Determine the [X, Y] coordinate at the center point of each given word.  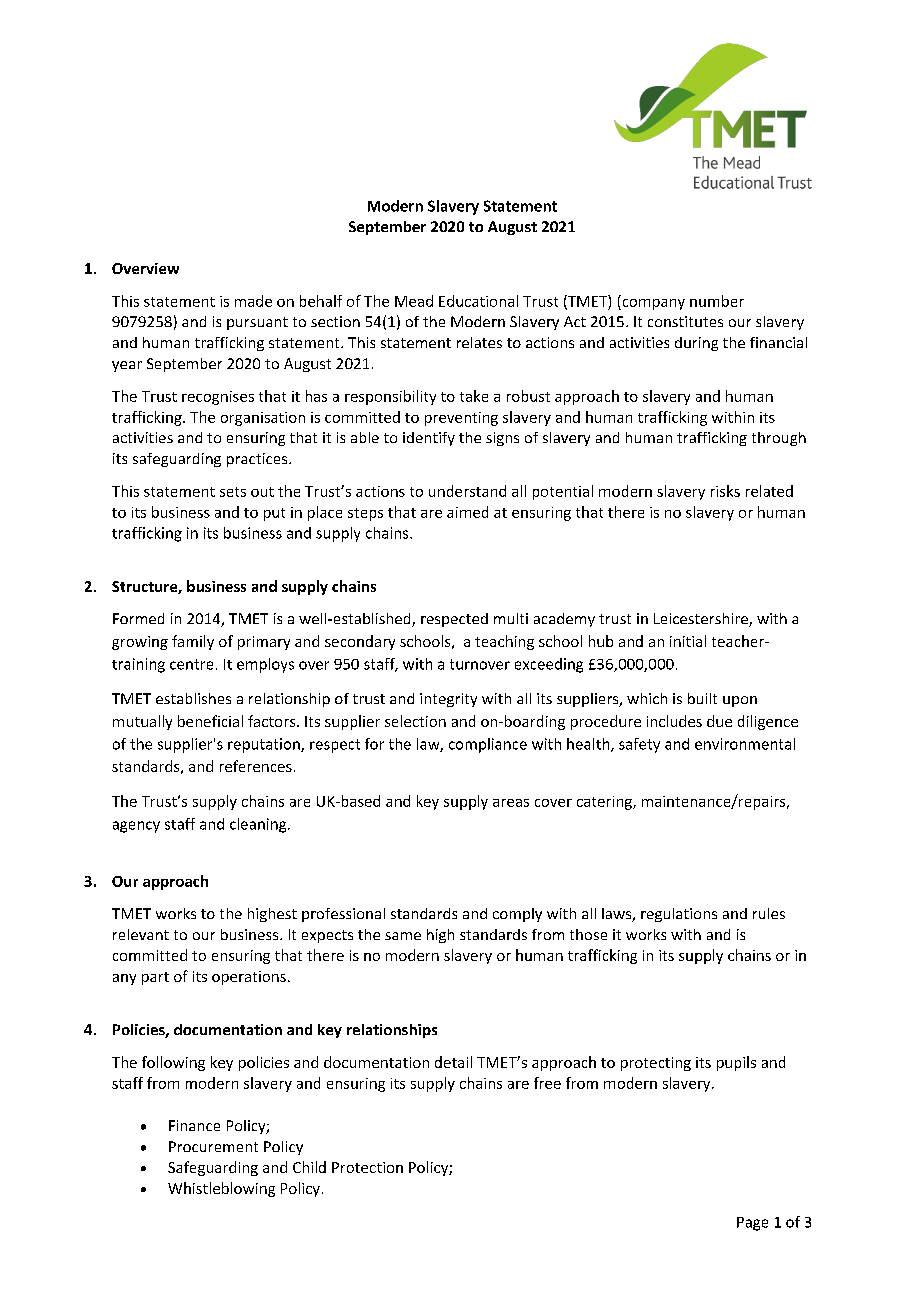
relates [479, 342]
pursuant [257, 323]
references [256, 766]
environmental [745, 744]
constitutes [685, 321]
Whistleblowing [221, 1189]
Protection [367, 1167]
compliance [488, 745]
